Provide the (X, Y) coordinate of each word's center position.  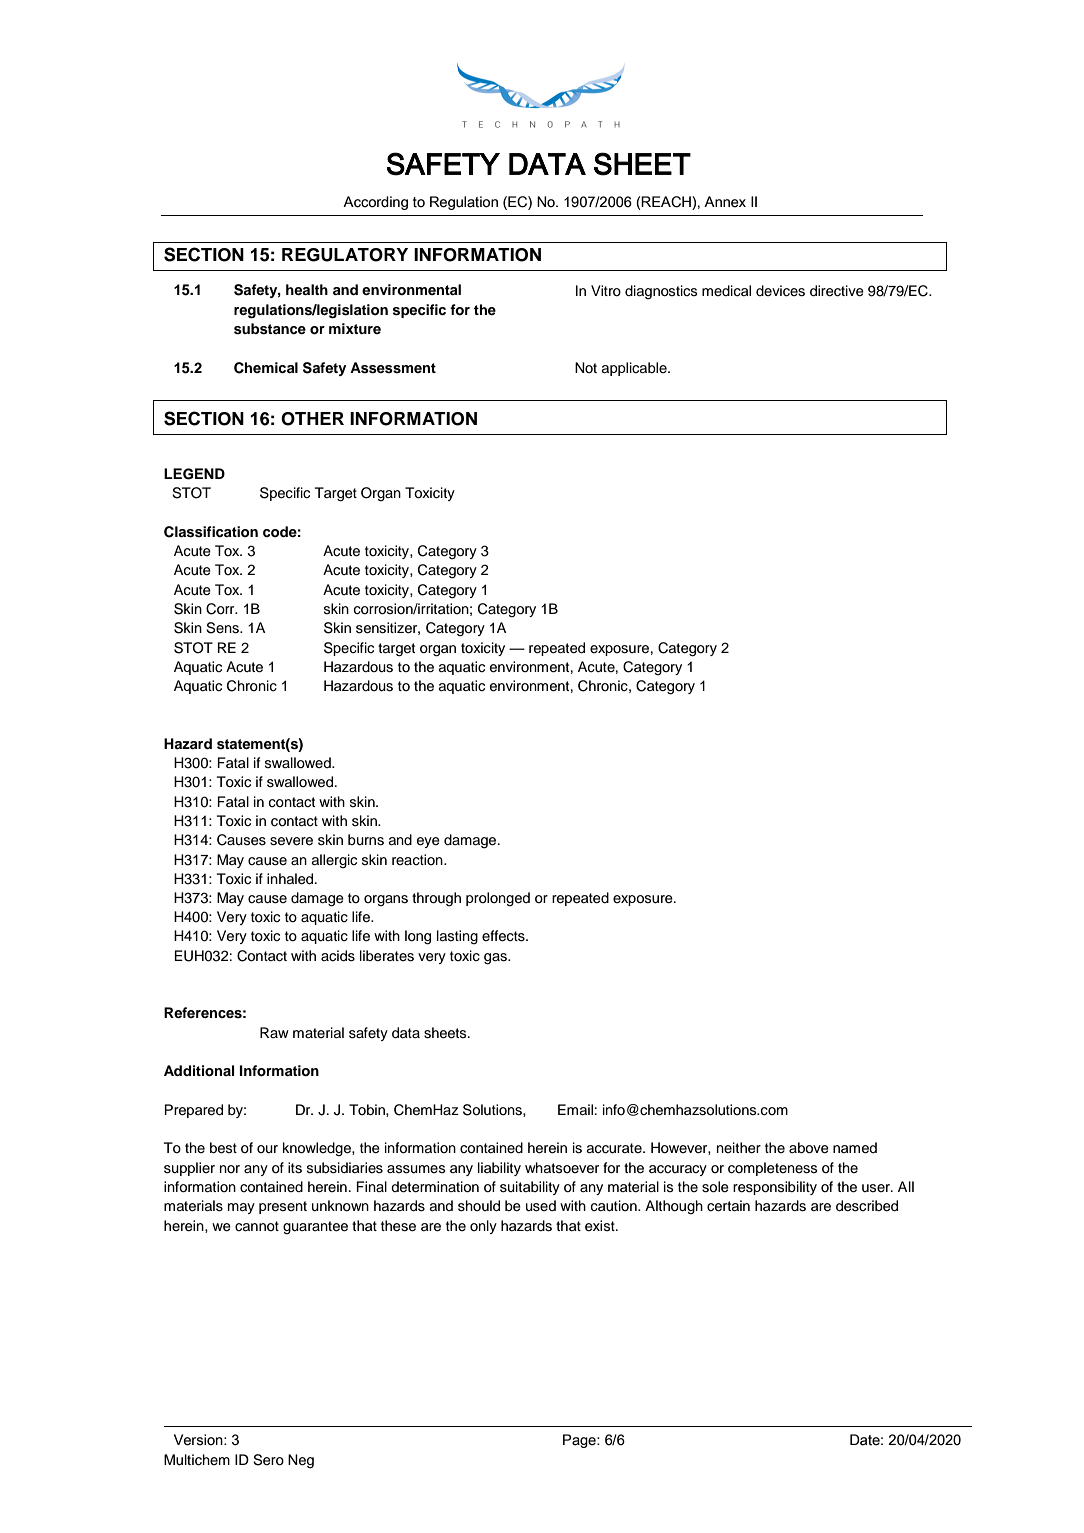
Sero (268, 1460)
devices (780, 291)
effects (504, 936)
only (483, 1227)
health (307, 289)
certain (728, 1206)
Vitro (606, 290)
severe (291, 841)
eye (428, 842)
